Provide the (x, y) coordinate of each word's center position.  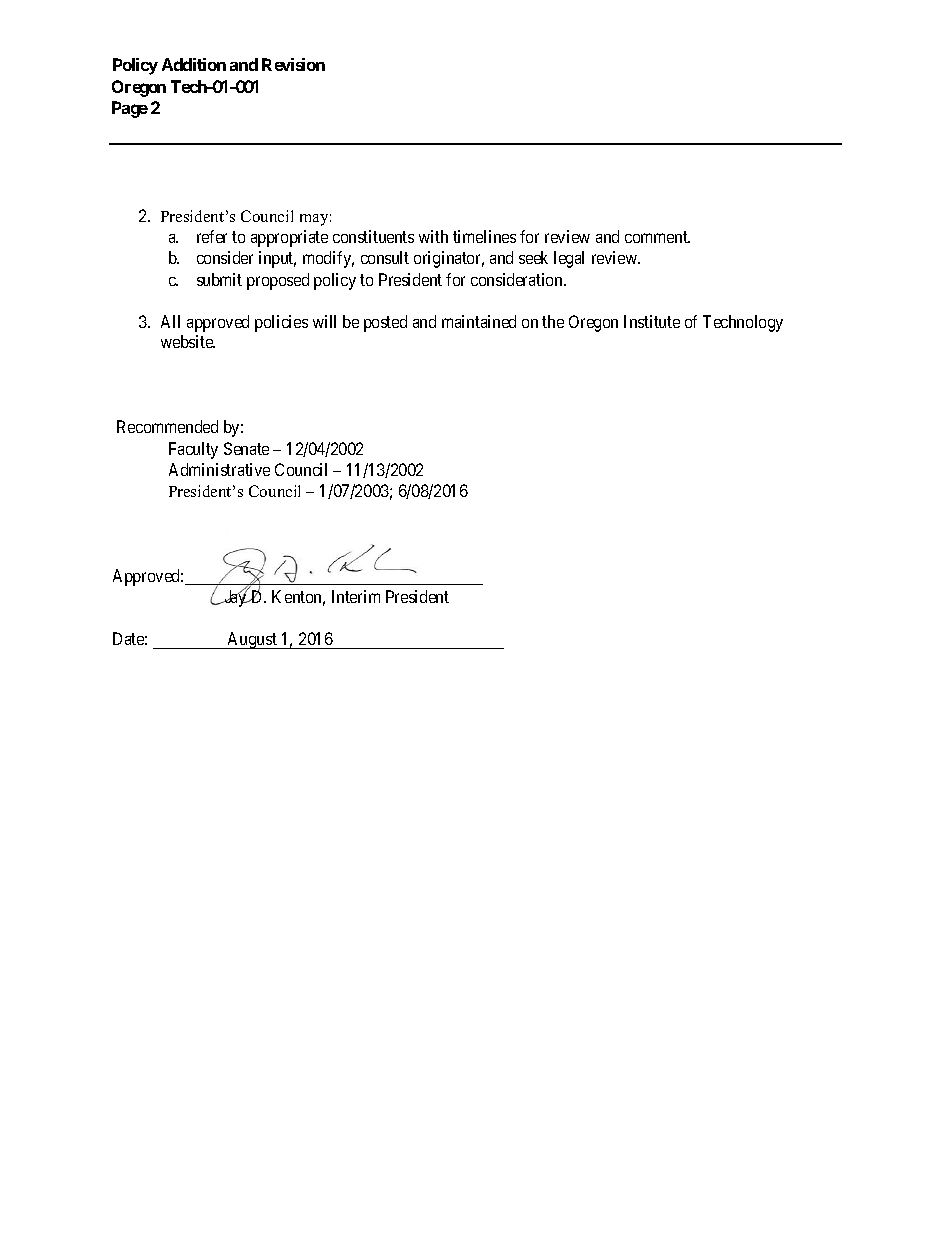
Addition (194, 64)
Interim (356, 596)
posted (385, 323)
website (188, 341)
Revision (293, 64)
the (553, 321)
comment (657, 237)
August (252, 640)
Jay (235, 598)
